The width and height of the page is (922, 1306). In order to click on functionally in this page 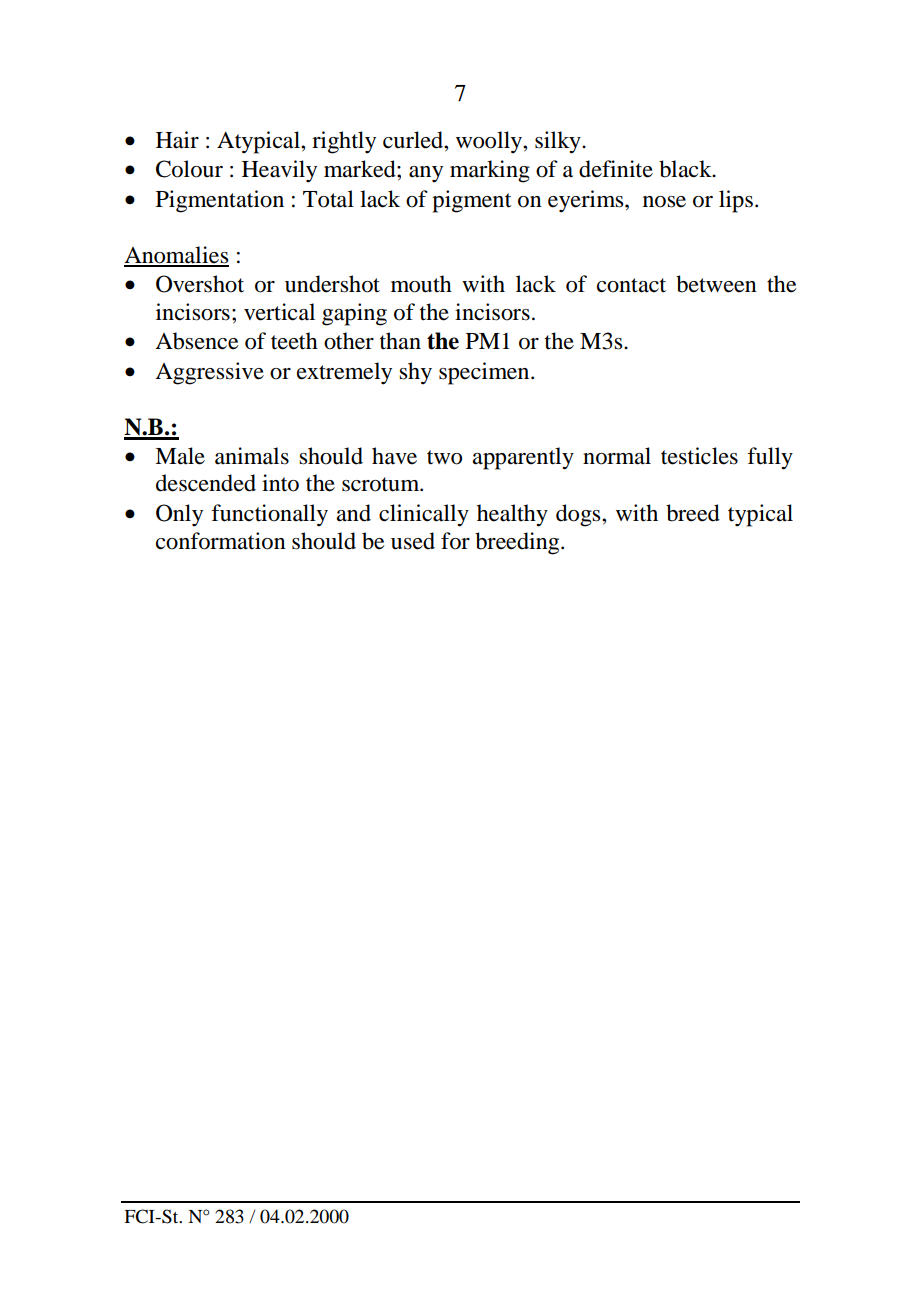, I will do `click(269, 515)`.
